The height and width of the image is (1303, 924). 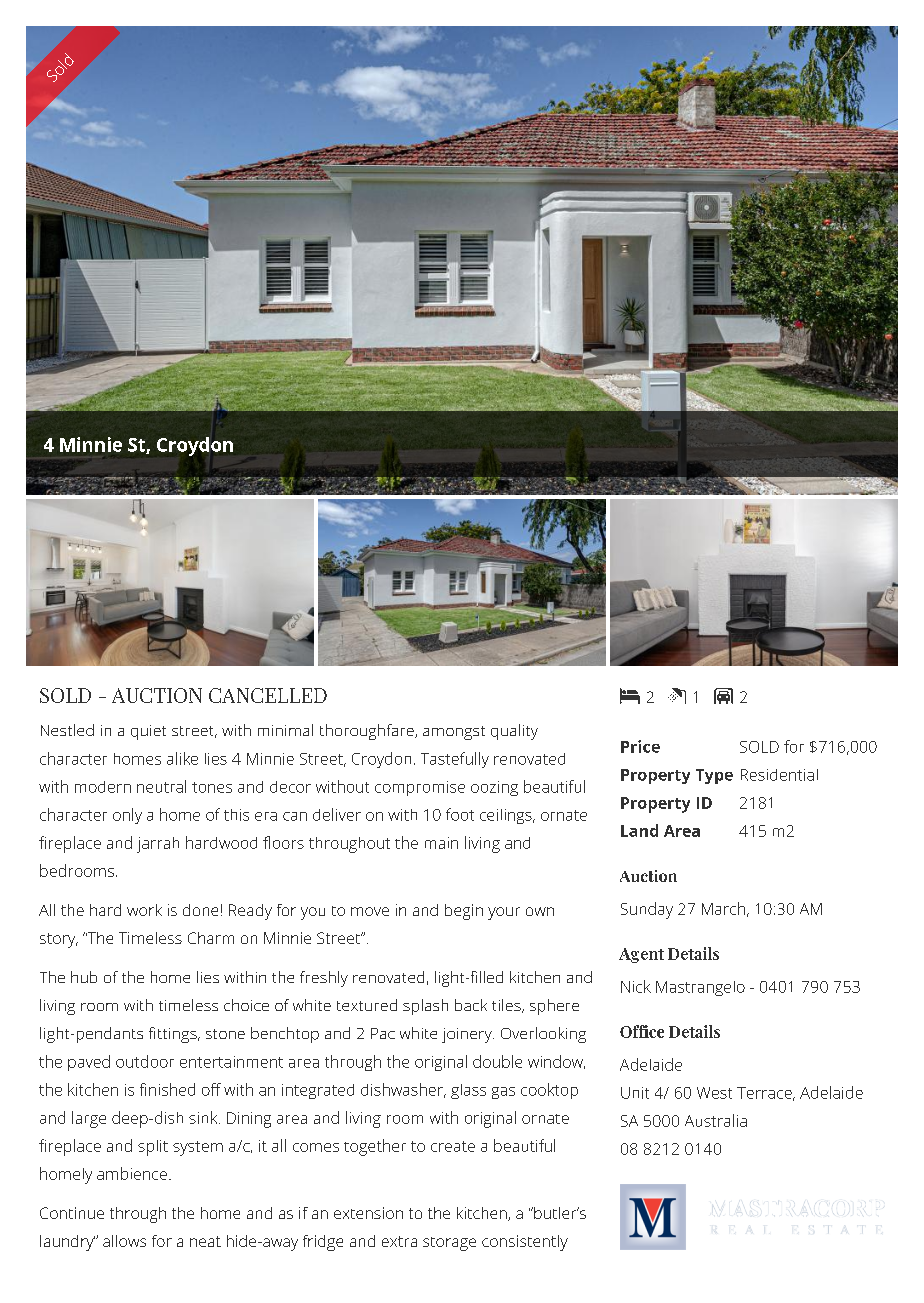 I want to click on consistently, so click(x=525, y=1243).
